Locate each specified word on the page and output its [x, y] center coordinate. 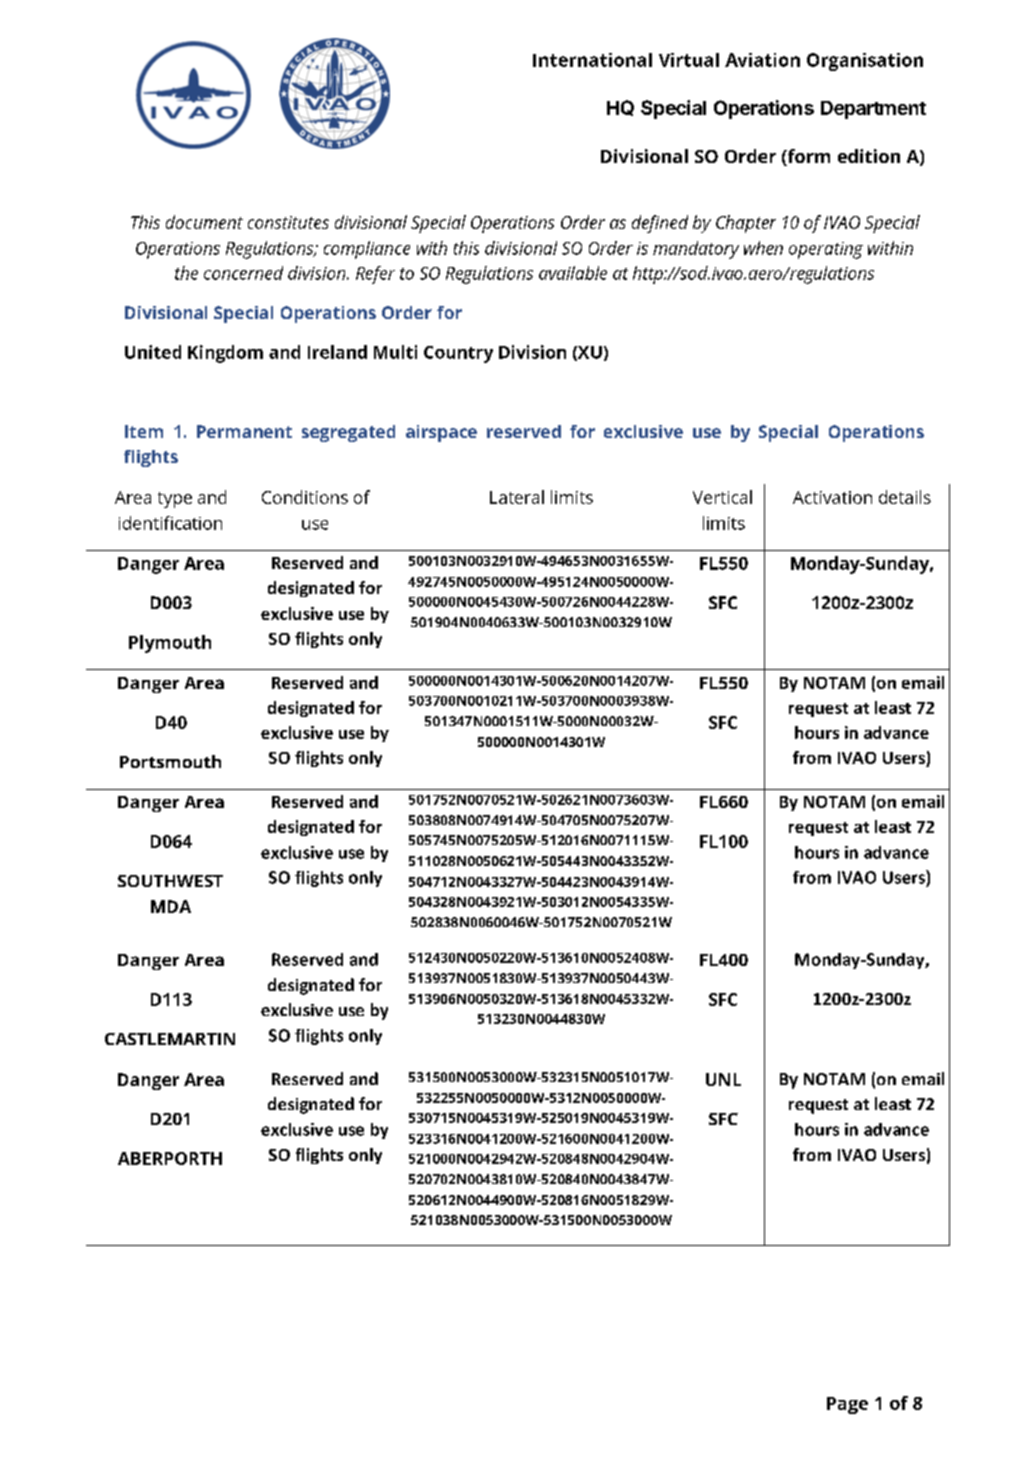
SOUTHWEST [170, 881]
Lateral [517, 497]
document [204, 222]
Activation [832, 497]
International [592, 60]
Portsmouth [170, 761]
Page [847, 1405]
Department [873, 110]
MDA [171, 906]
